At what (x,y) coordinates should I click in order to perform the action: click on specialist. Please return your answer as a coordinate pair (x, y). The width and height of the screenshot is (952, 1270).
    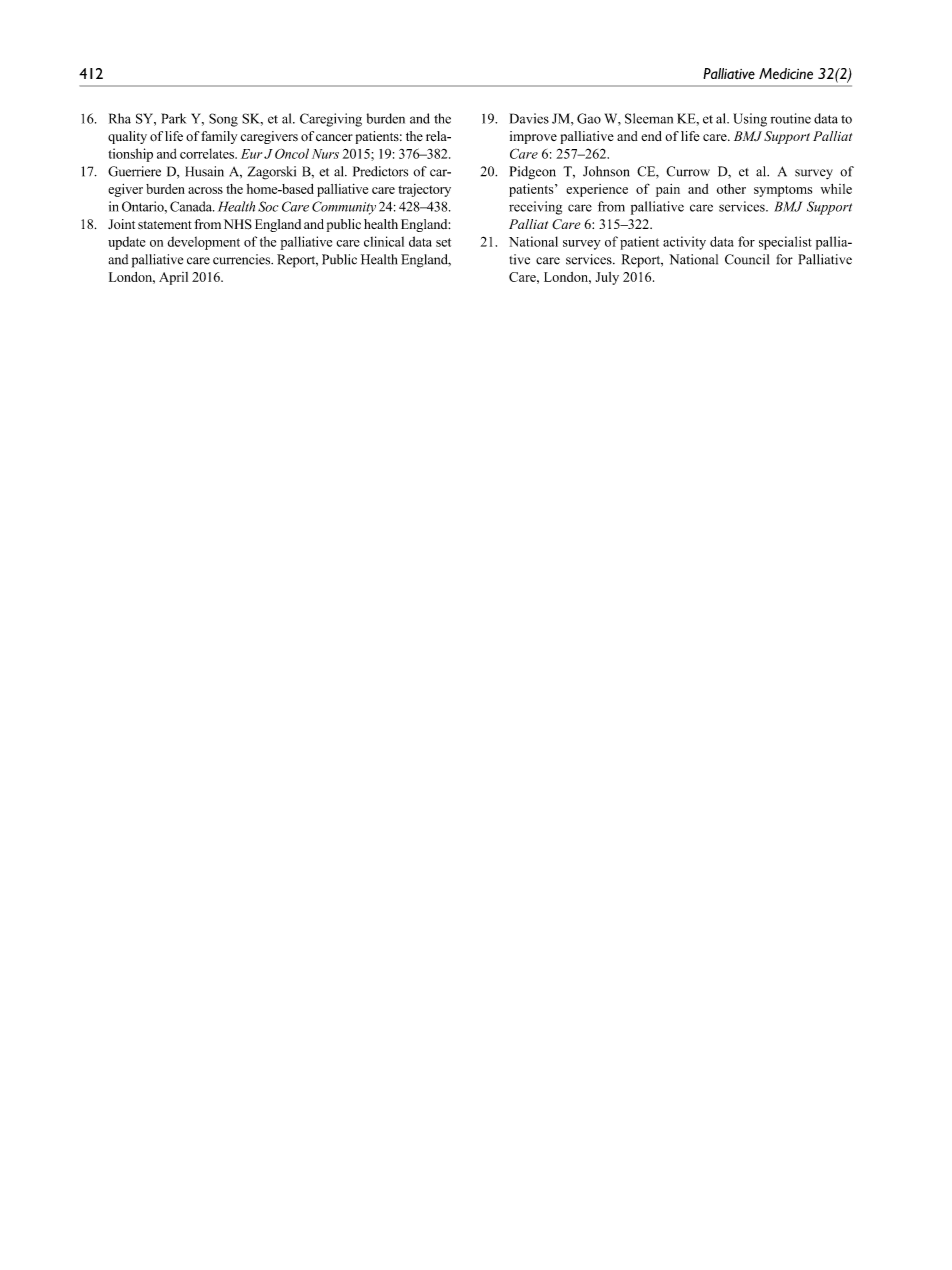
    Looking at the image, I should click on (785, 243).
